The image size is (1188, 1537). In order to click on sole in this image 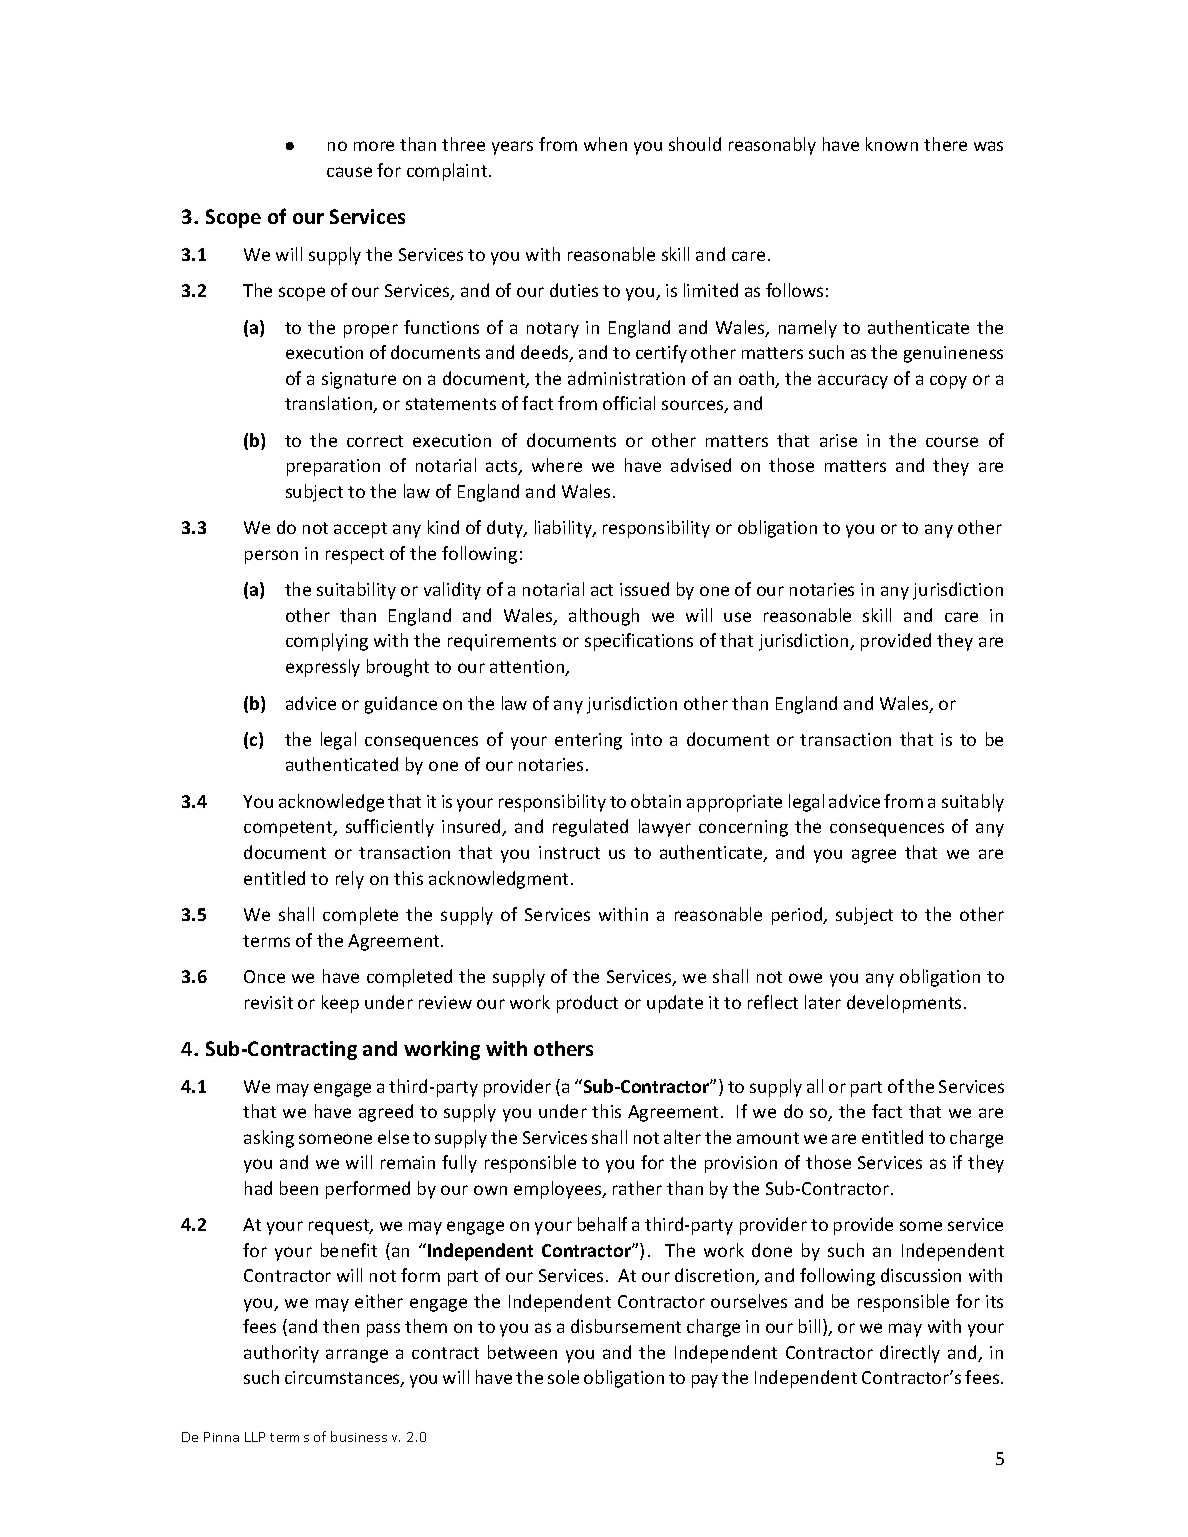, I will do `click(563, 1377)`.
